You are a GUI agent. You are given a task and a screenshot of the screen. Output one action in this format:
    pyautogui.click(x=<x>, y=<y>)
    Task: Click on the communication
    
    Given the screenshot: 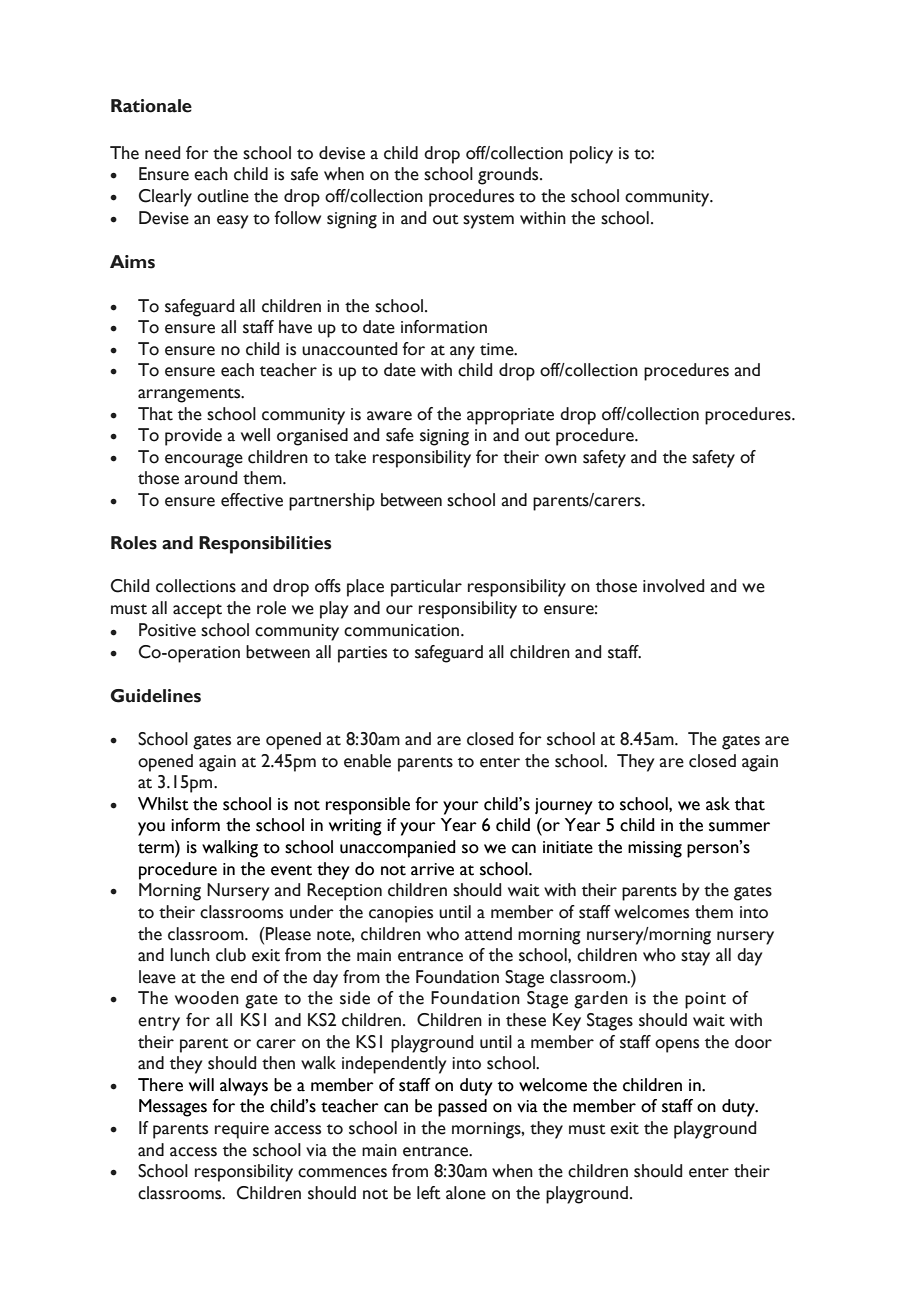 What is the action you would take?
    pyautogui.click(x=401, y=630)
